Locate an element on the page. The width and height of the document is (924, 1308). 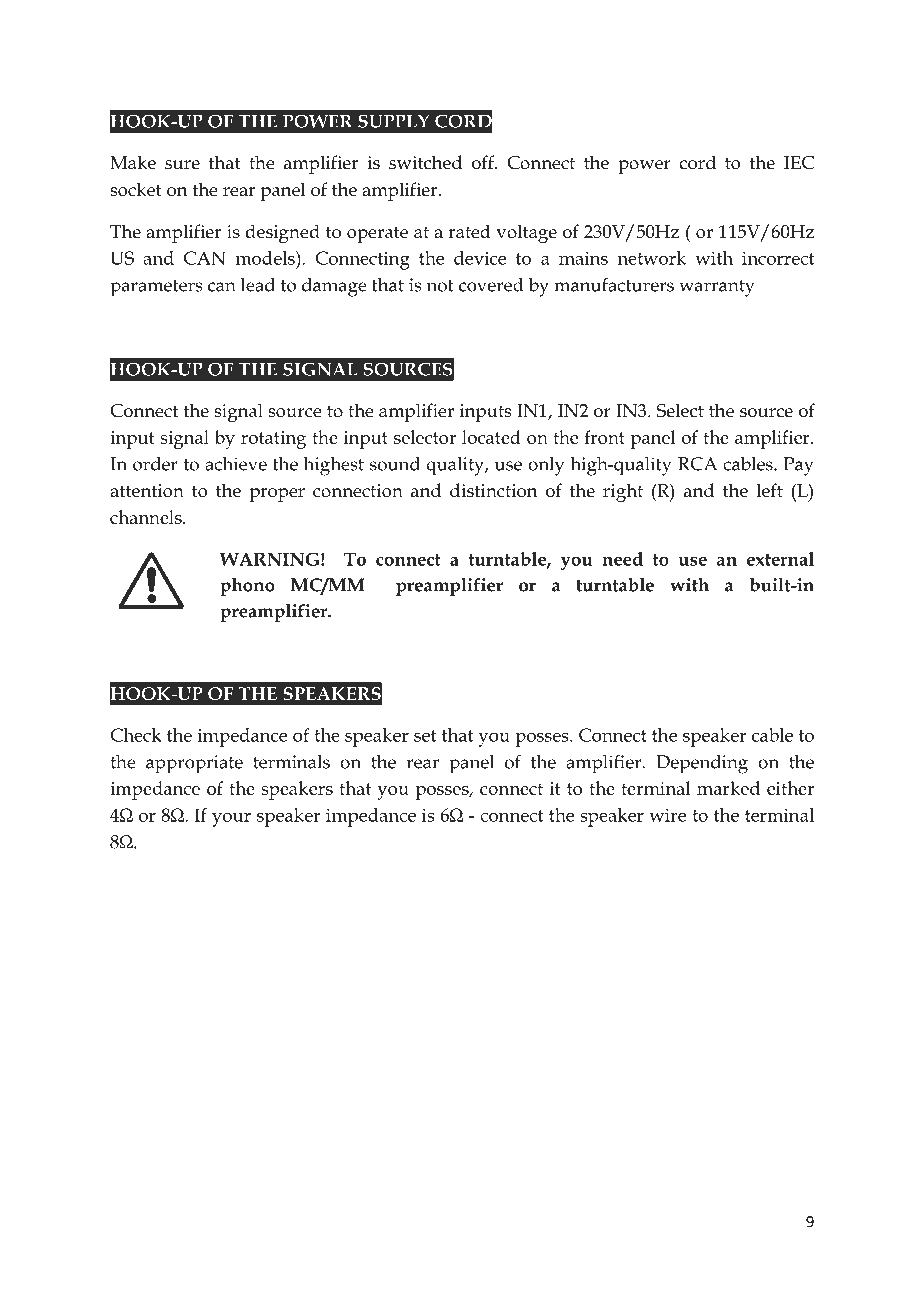
set is located at coordinates (425, 736).
